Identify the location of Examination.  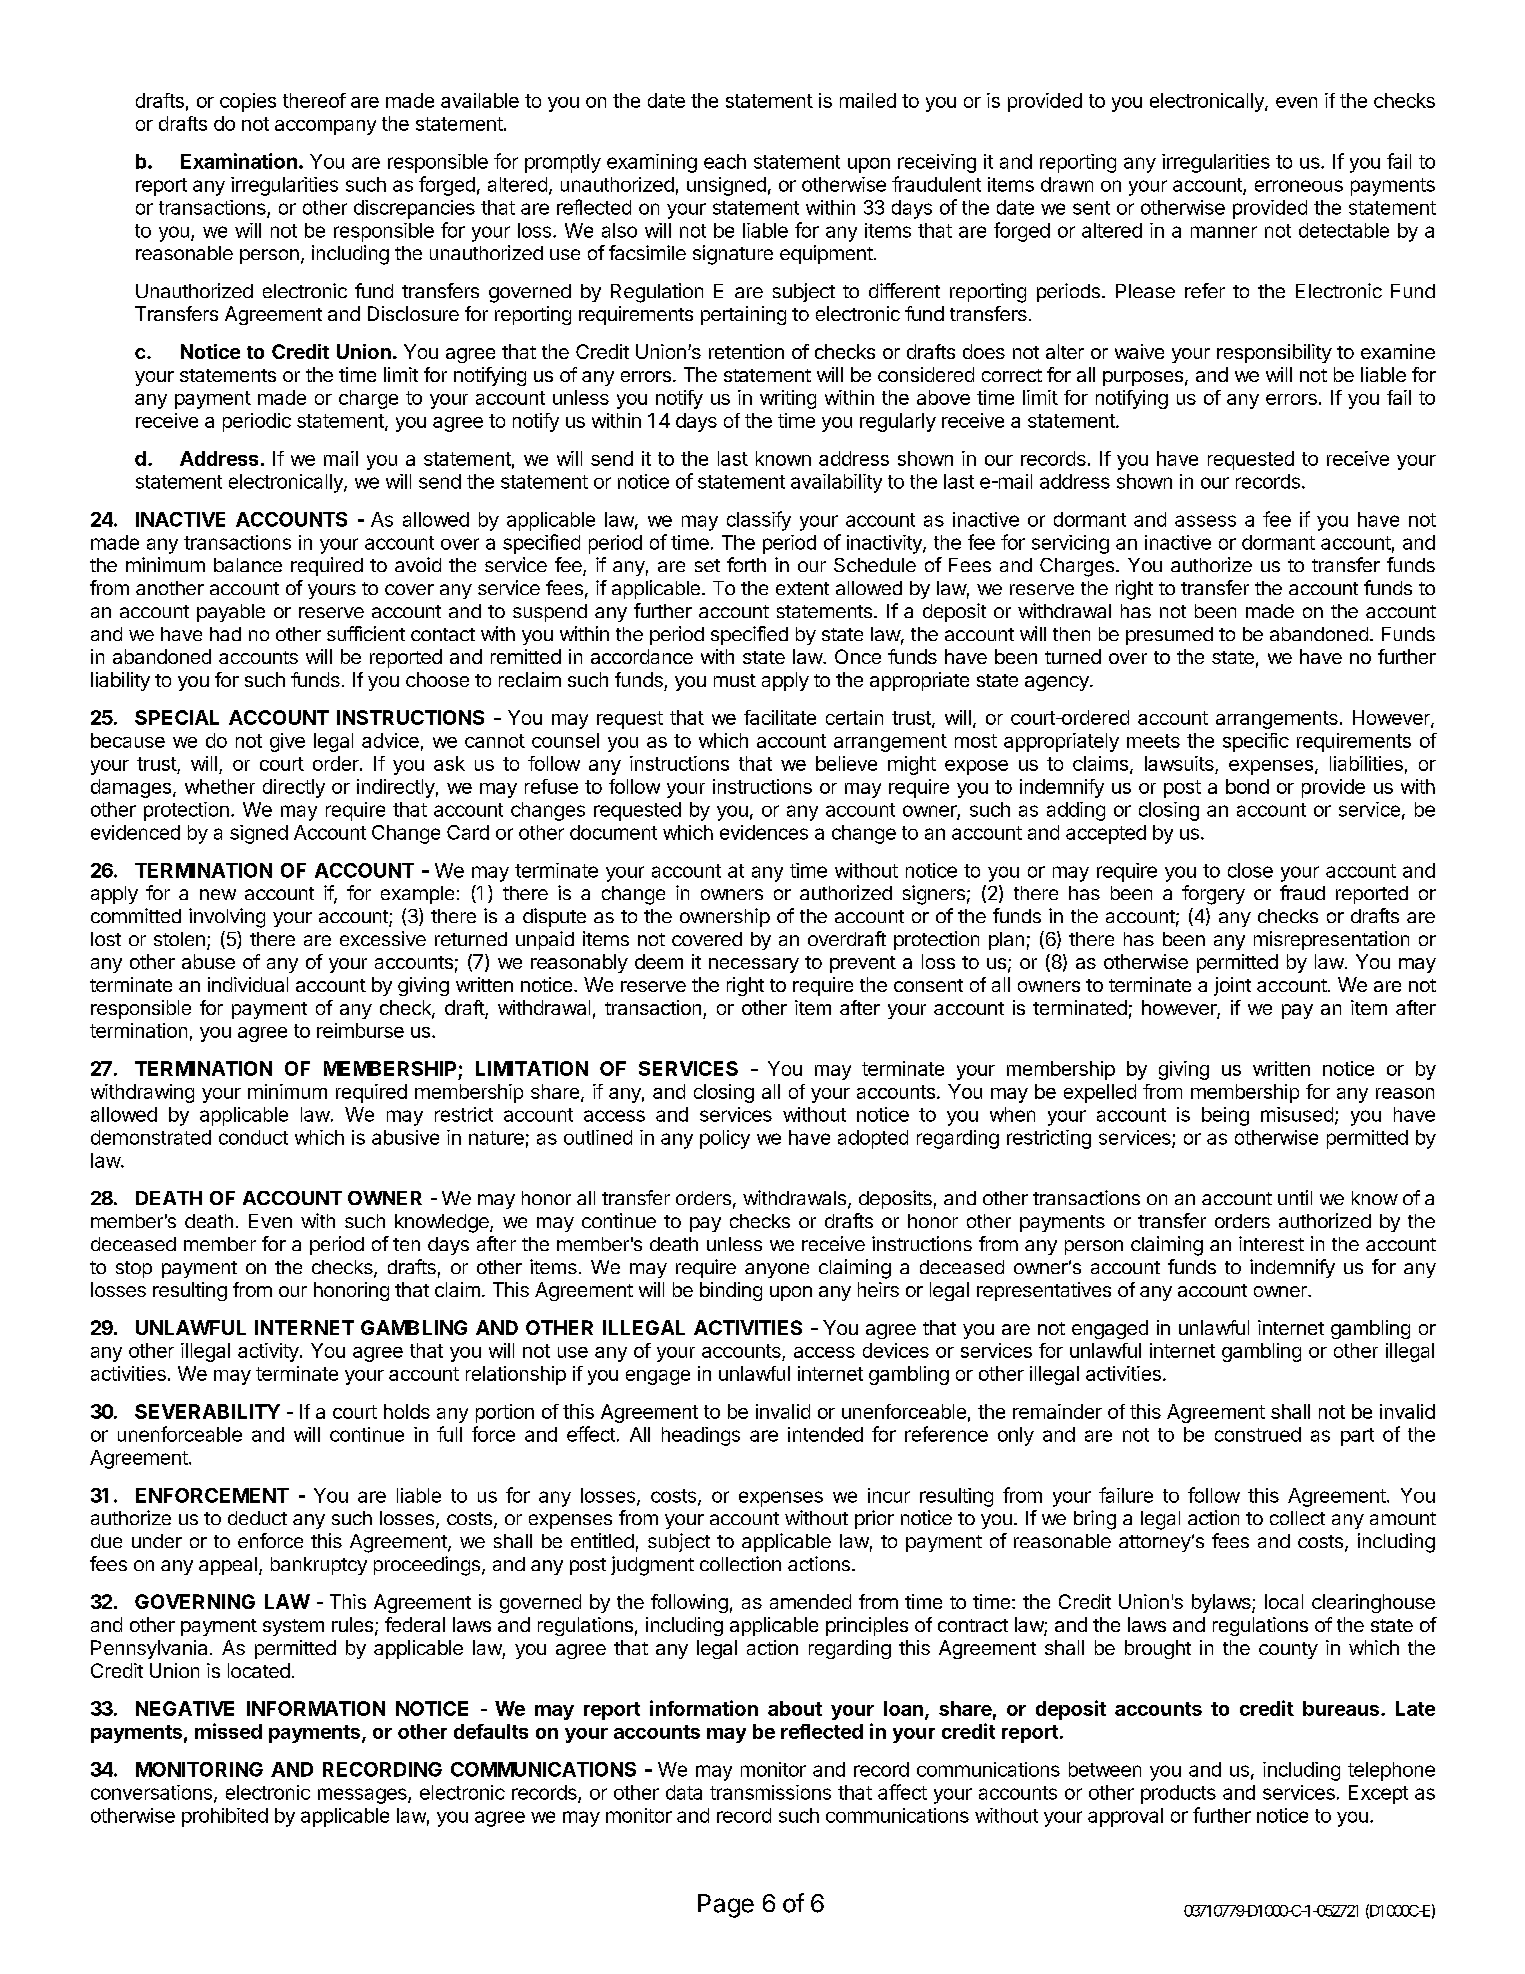
(239, 161).
